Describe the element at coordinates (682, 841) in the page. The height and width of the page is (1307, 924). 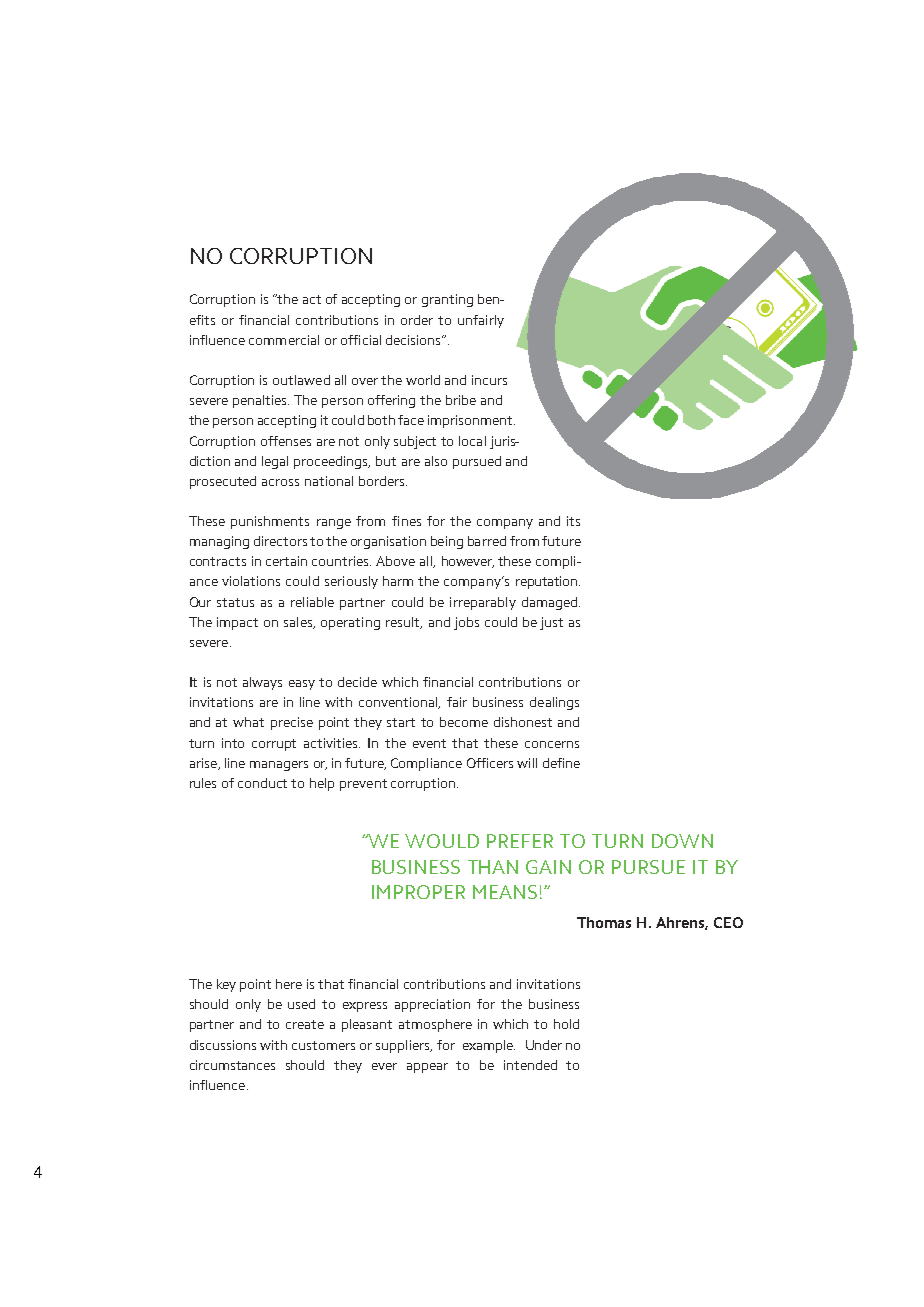
I see `DOWN` at that location.
